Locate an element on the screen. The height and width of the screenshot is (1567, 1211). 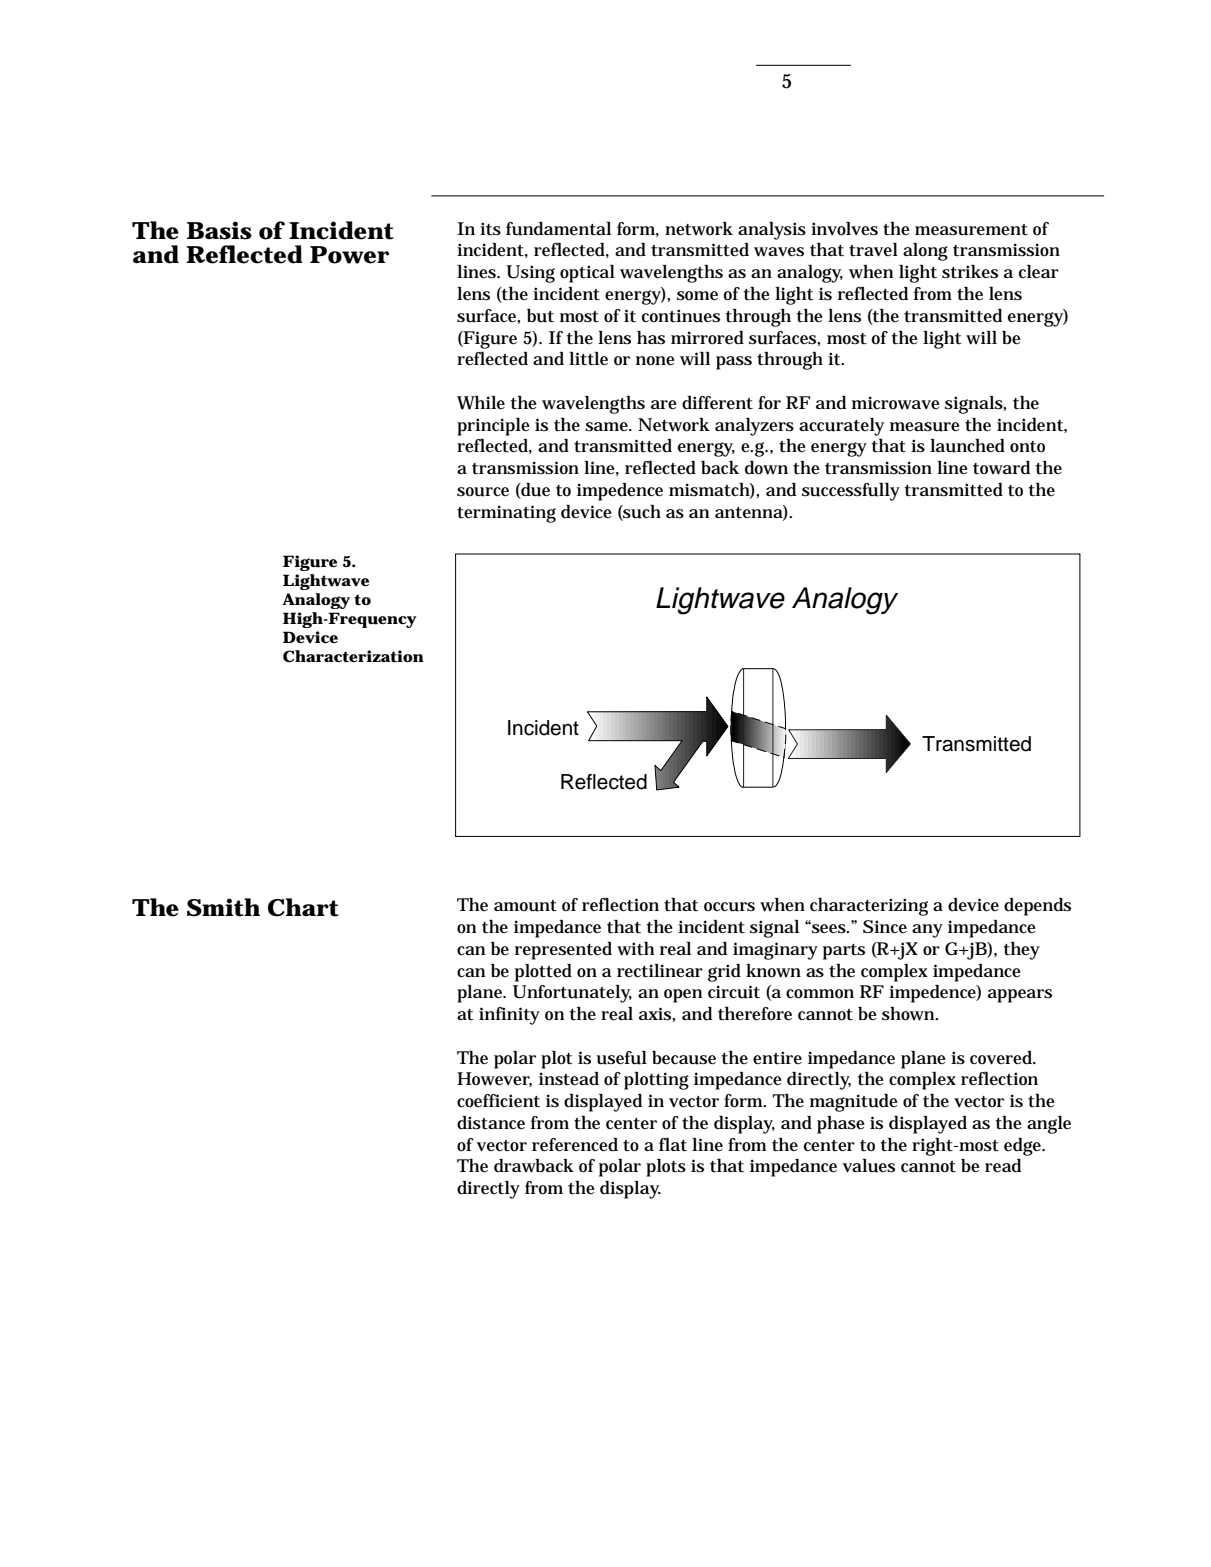
along is located at coordinates (925, 252).
